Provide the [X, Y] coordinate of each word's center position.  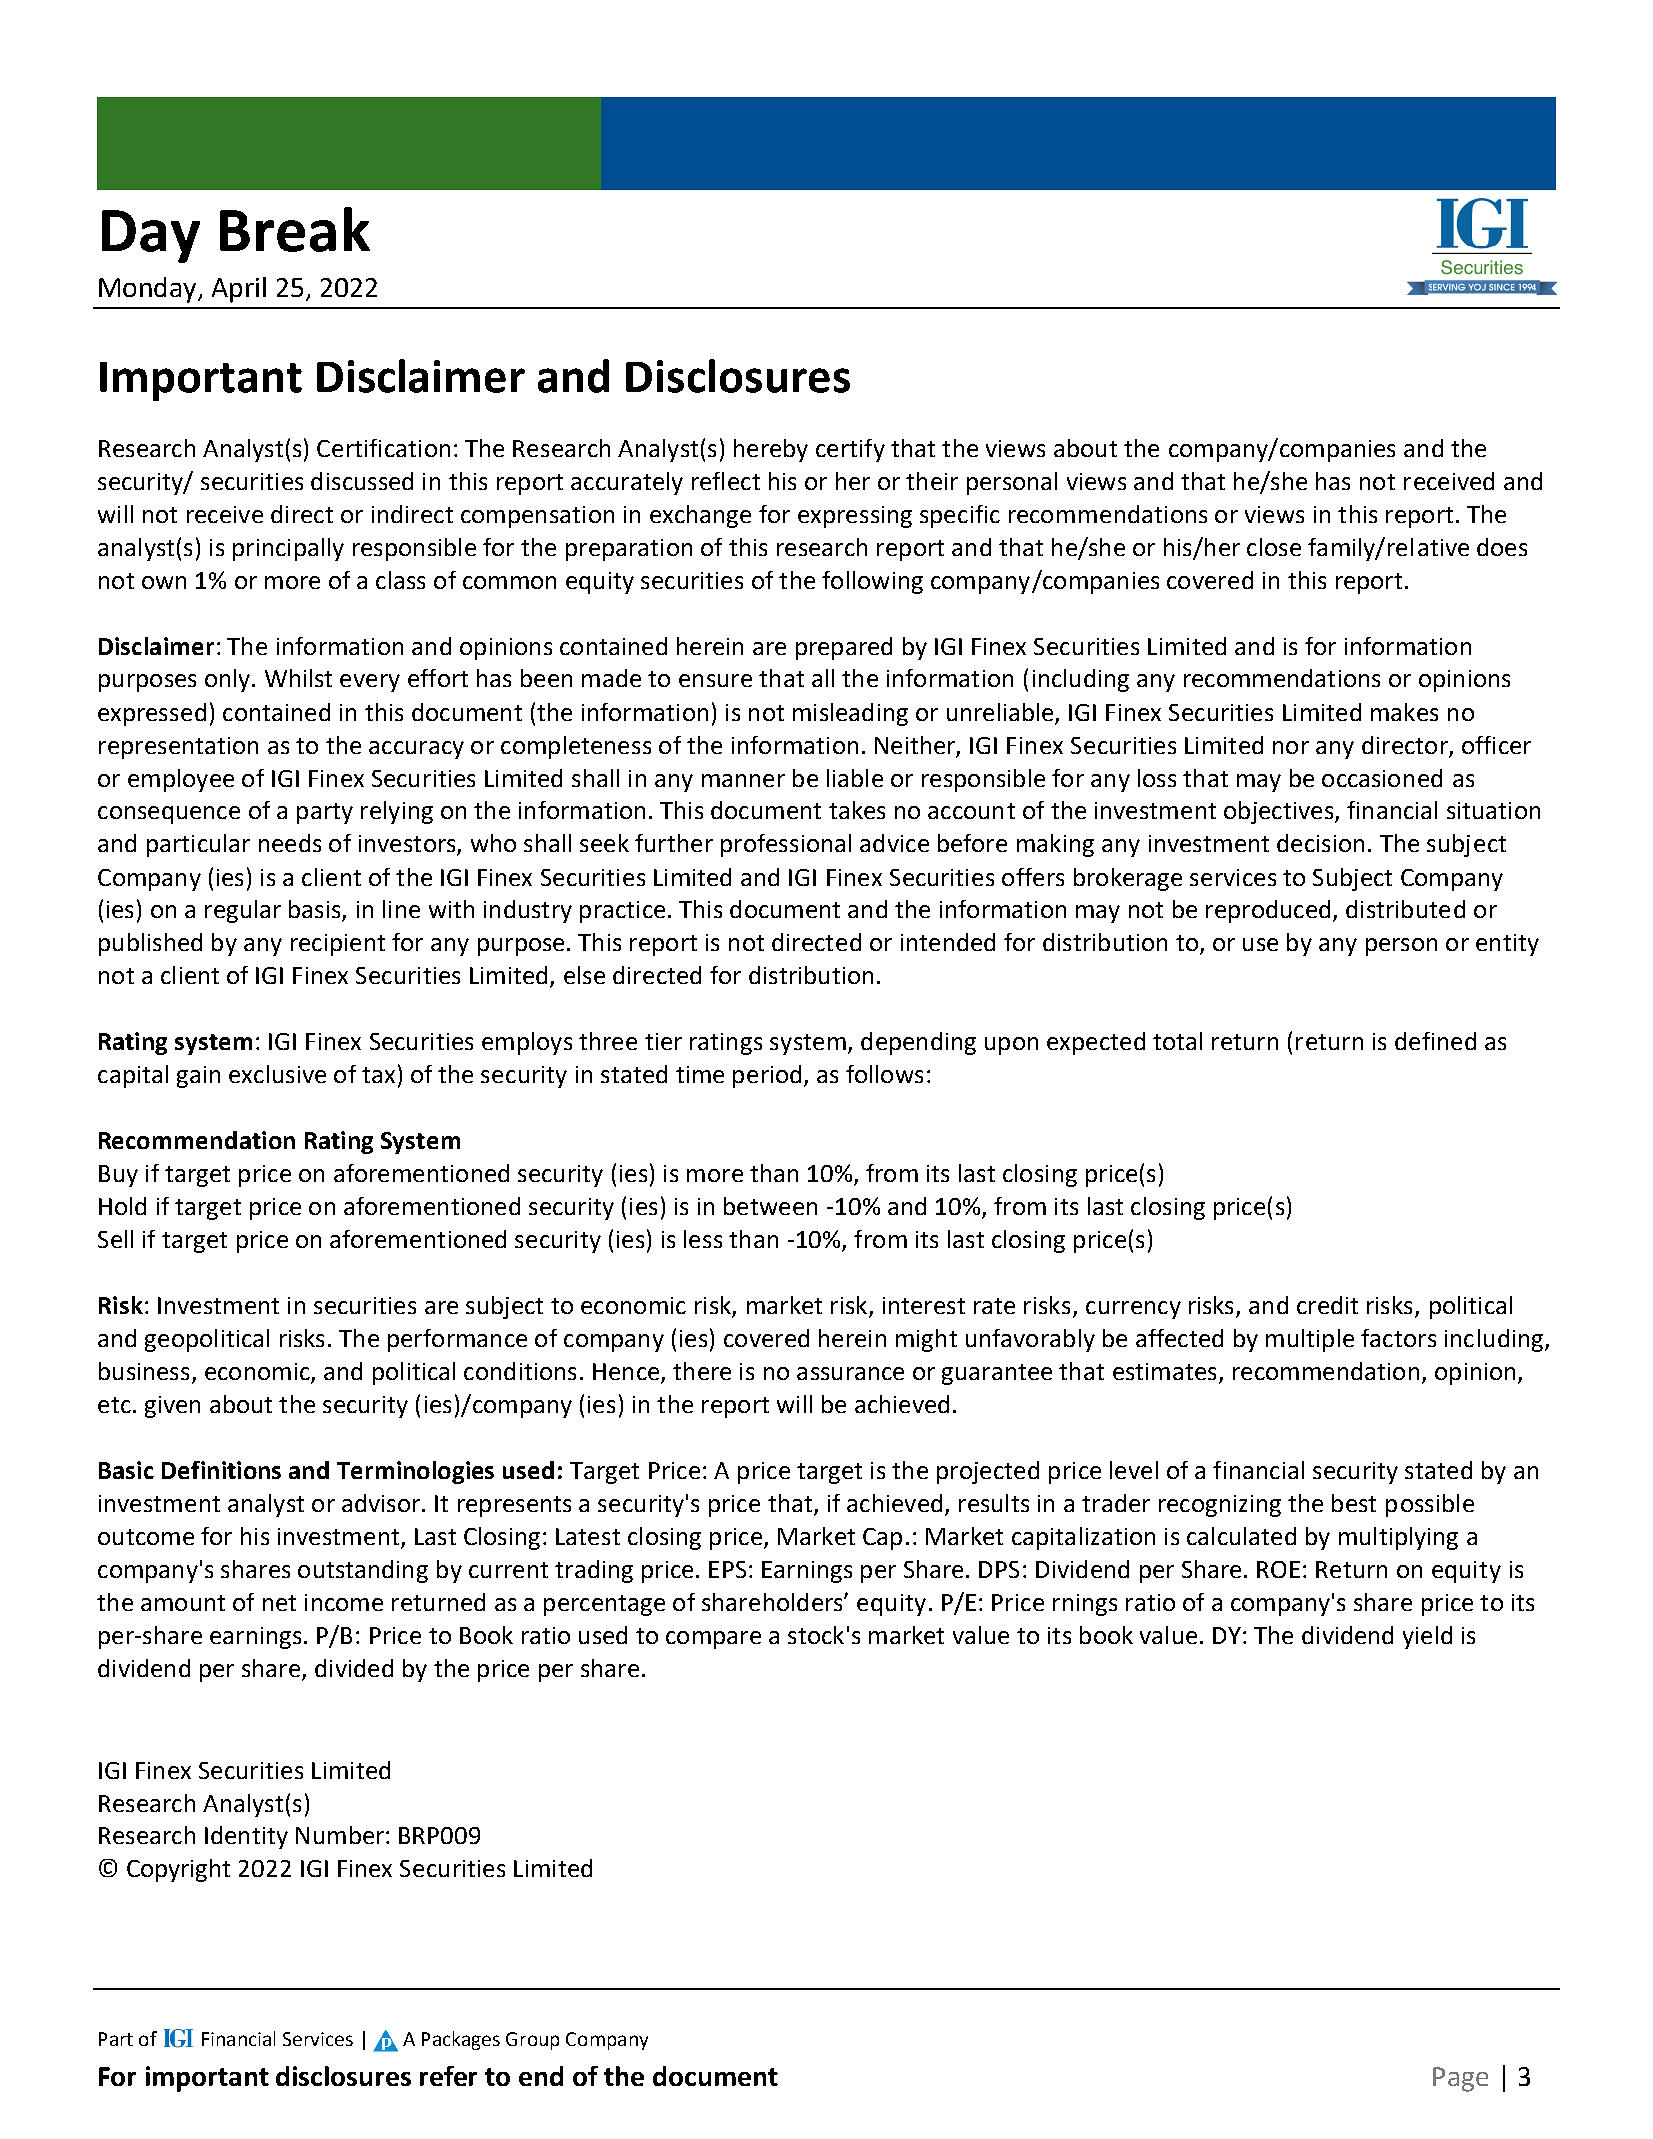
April [239, 290]
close [1274, 547]
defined [1435, 1041]
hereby [771, 450]
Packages [461, 2040]
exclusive [277, 1074]
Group [532, 2041]
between [770, 1206]
